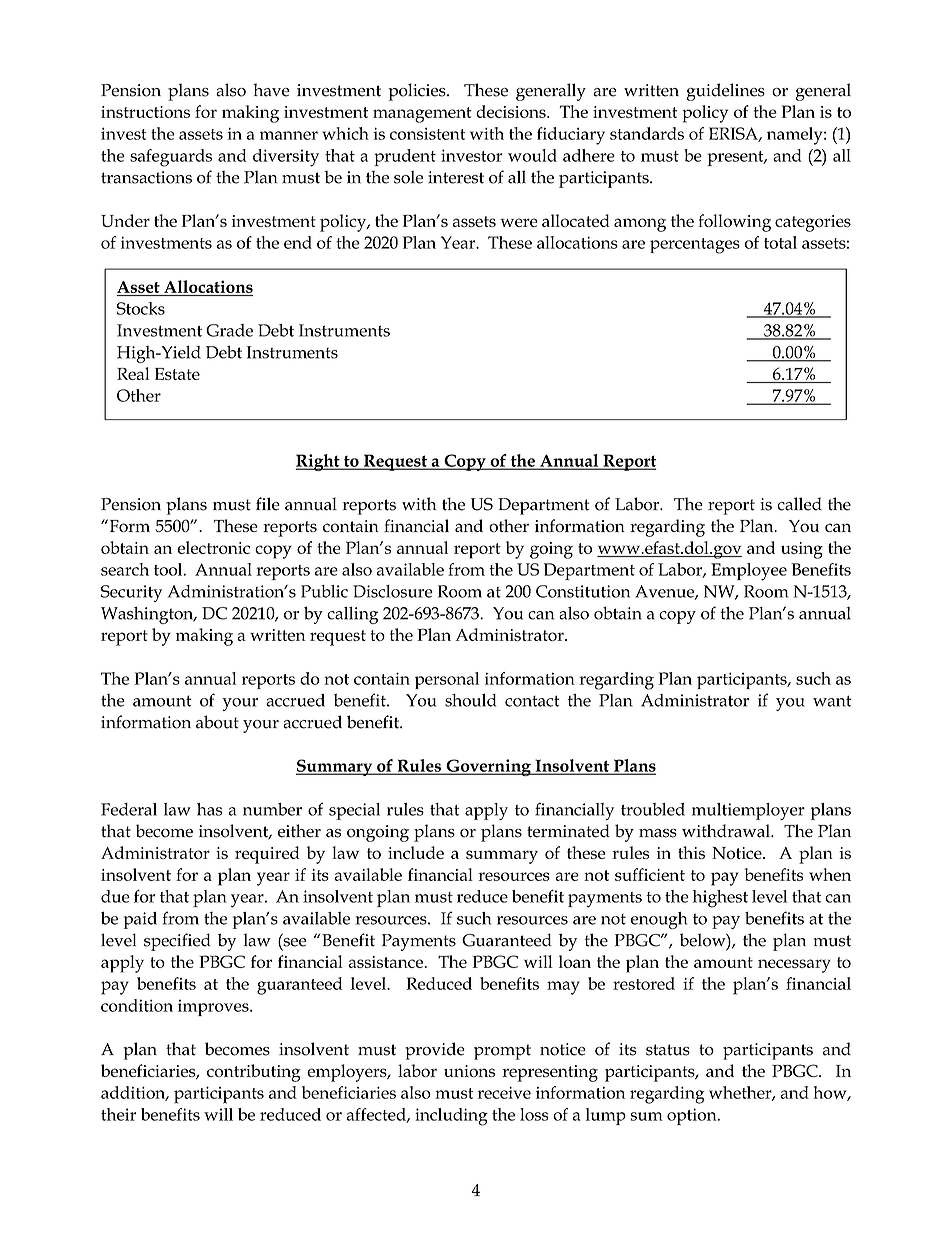 This screenshot has width=952, height=1233. What do you see at coordinates (145, 112) in the screenshot?
I see `instructions` at bounding box center [145, 112].
